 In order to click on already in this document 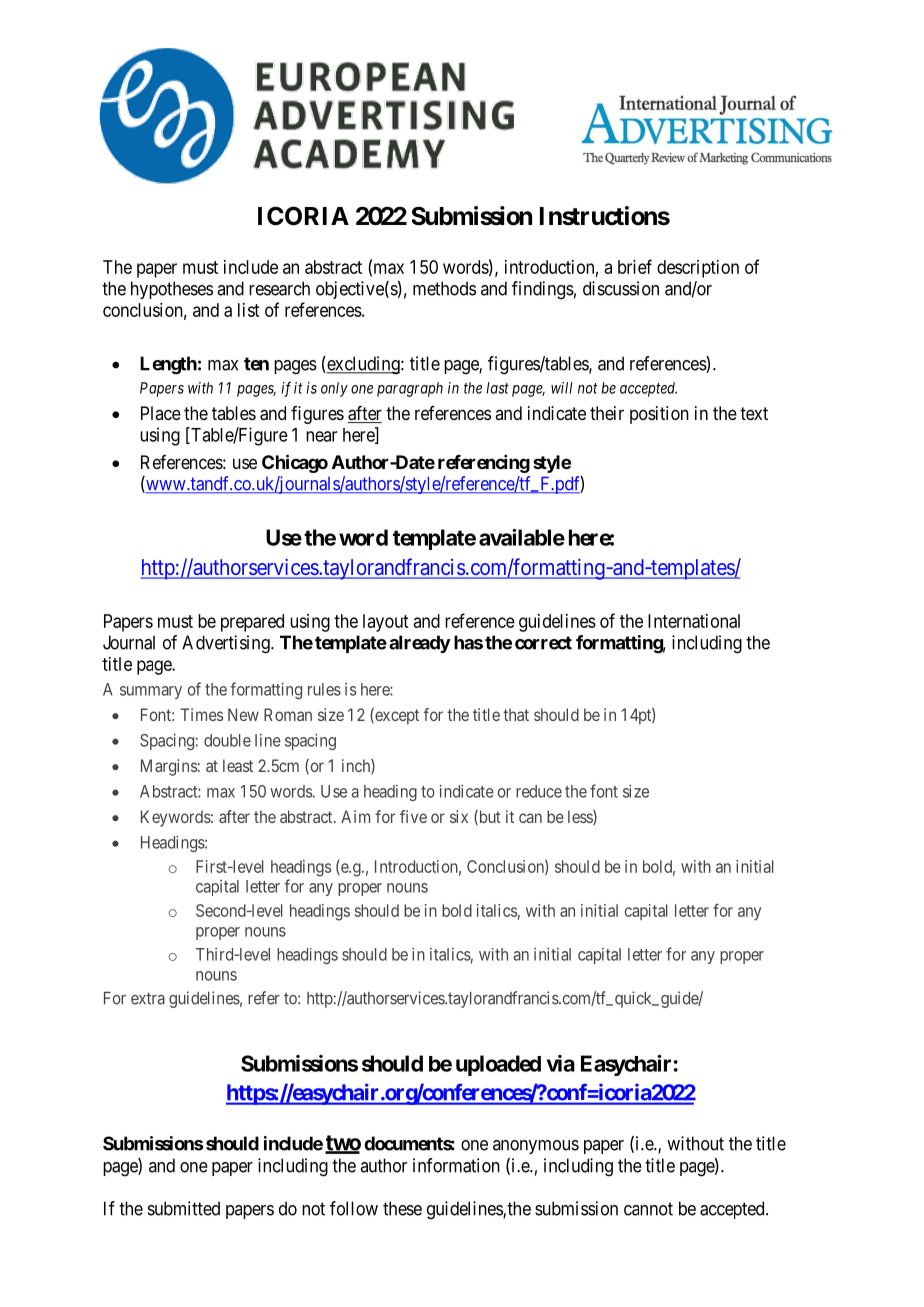, I will do `click(420, 644)`.
